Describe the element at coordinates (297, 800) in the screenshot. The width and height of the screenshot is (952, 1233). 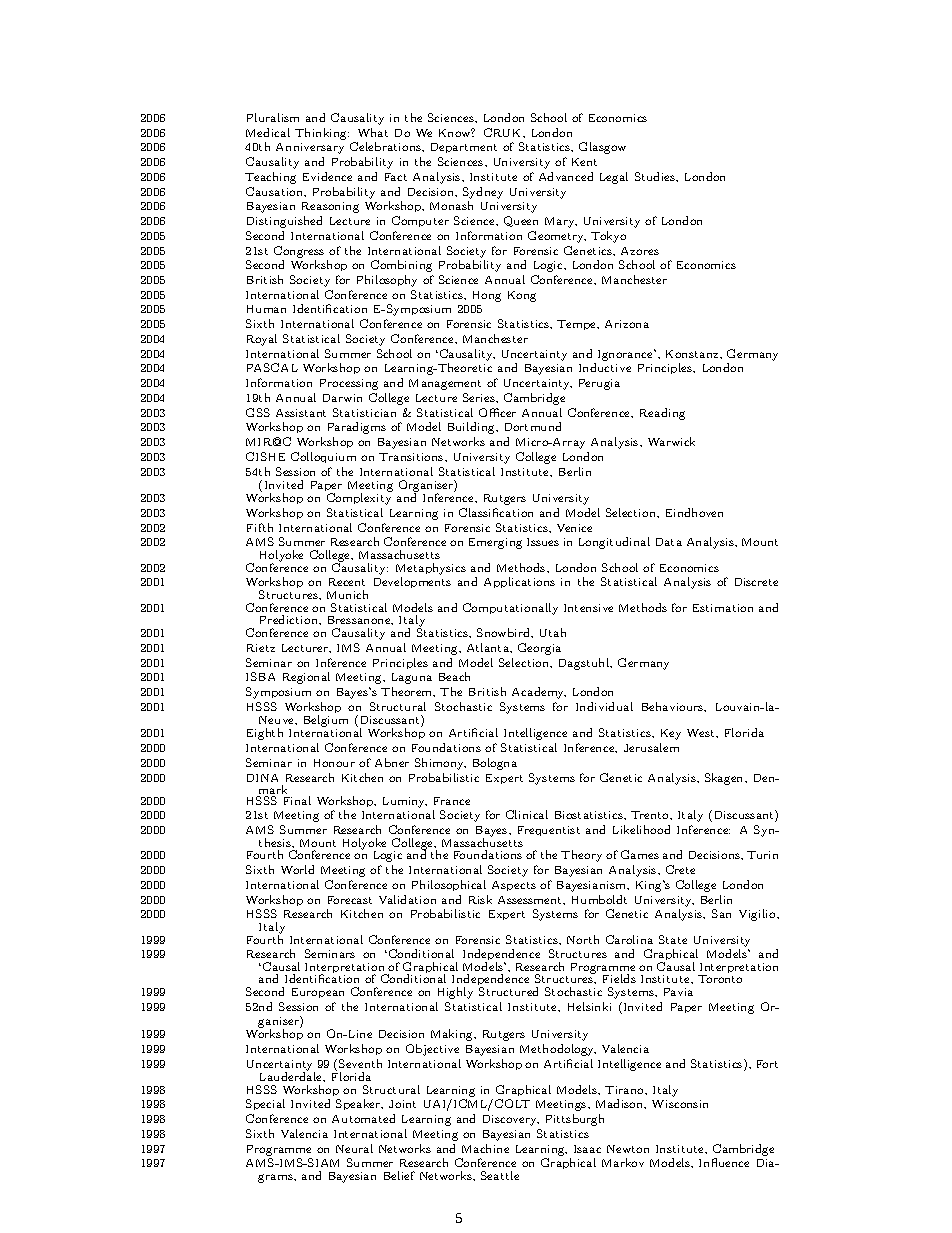
I see `Final` at that location.
